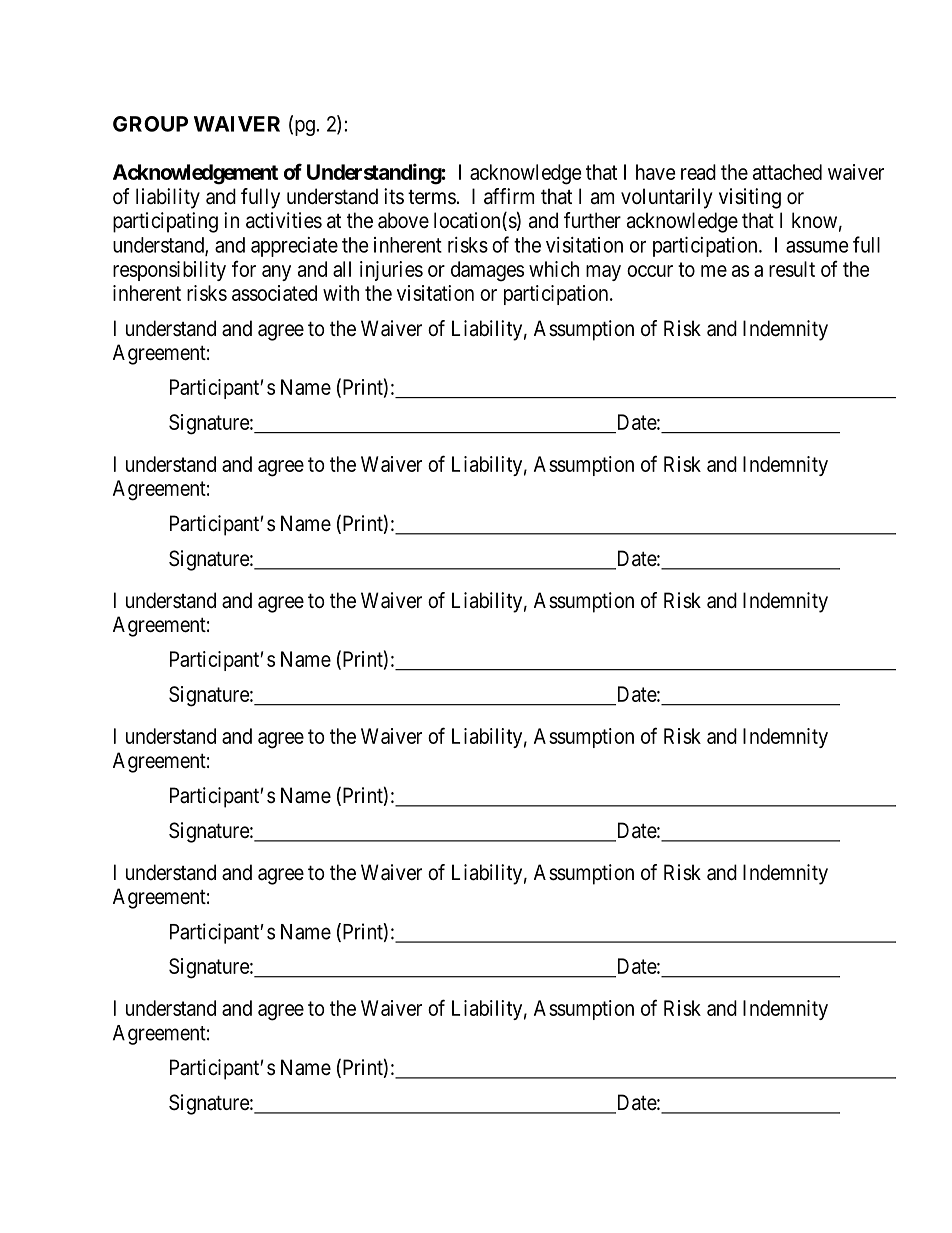 This image has width=952, height=1233. Describe the element at coordinates (792, 269) in the image. I see `result` at that location.
